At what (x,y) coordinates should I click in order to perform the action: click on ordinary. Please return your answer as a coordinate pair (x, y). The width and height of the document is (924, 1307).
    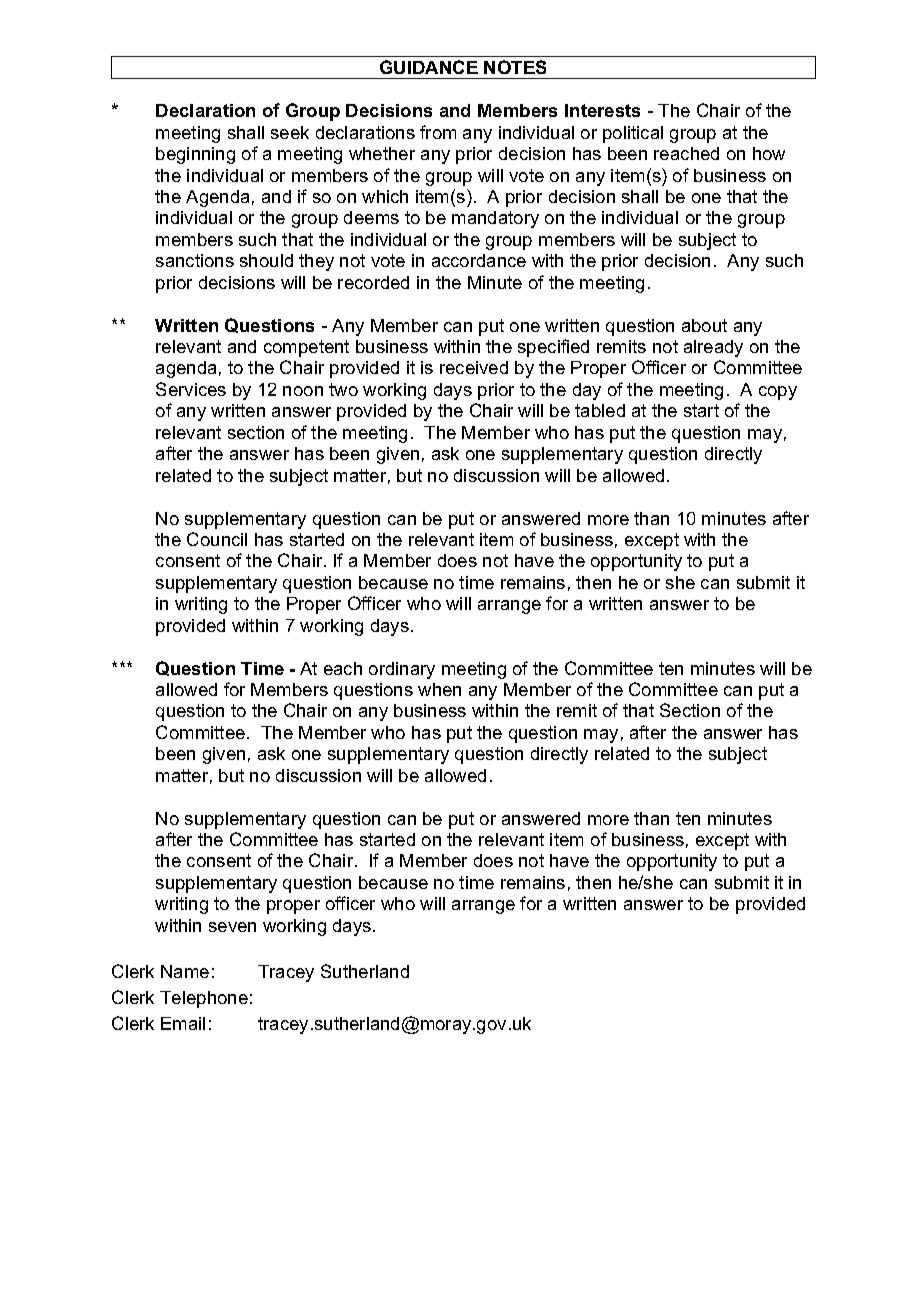
    Looking at the image, I should click on (402, 670).
